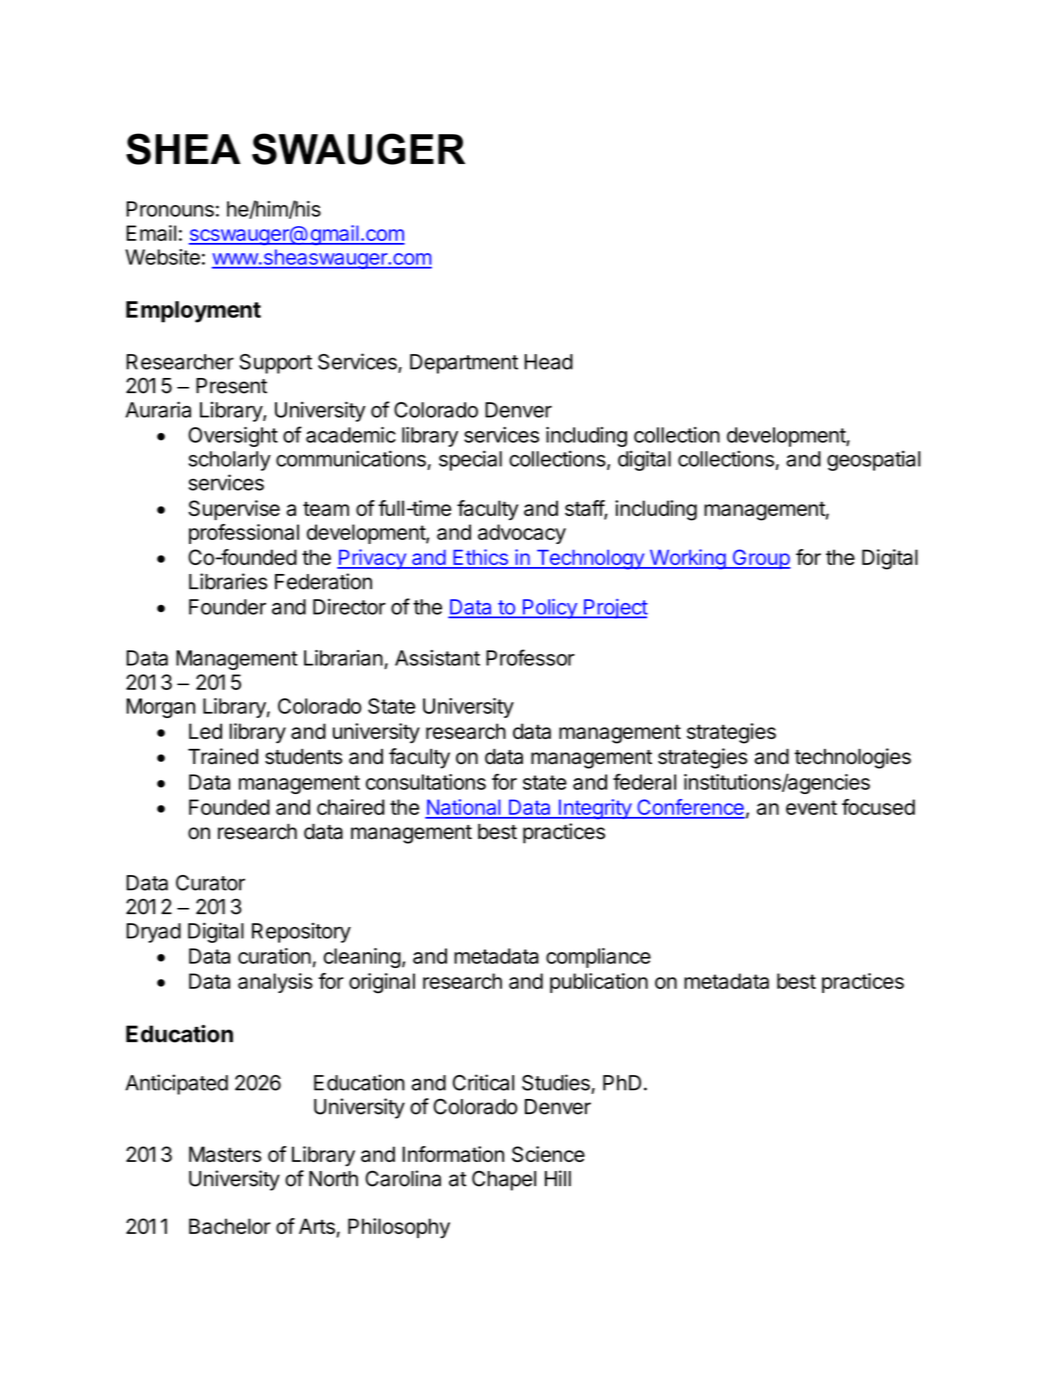 The width and height of the image is (1062, 1374). What do you see at coordinates (205, 731) in the image?
I see `Led` at bounding box center [205, 731].
